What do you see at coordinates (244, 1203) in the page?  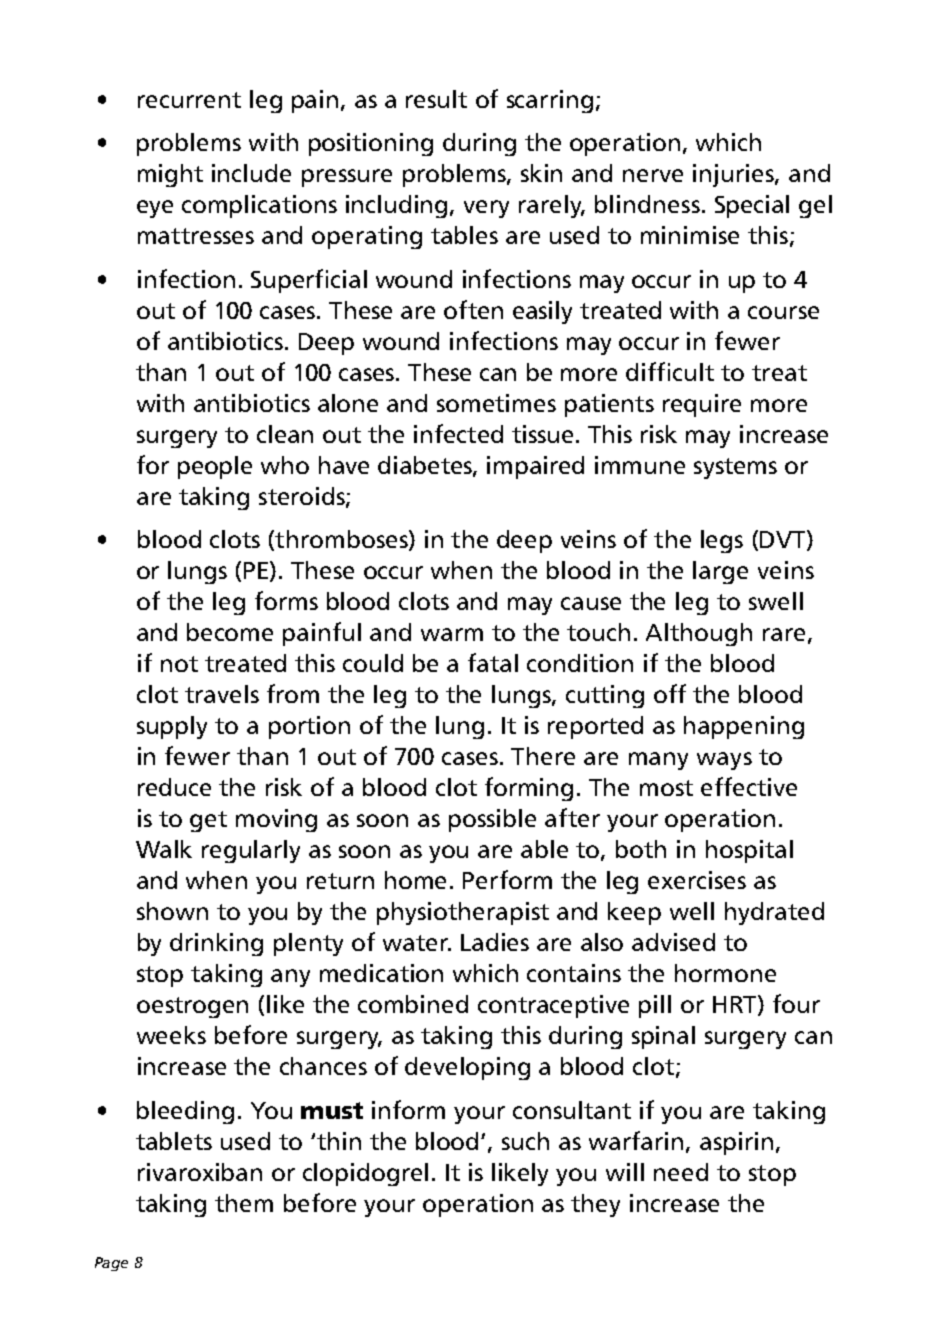 I see `them` at bounding box center [244, 1203].
